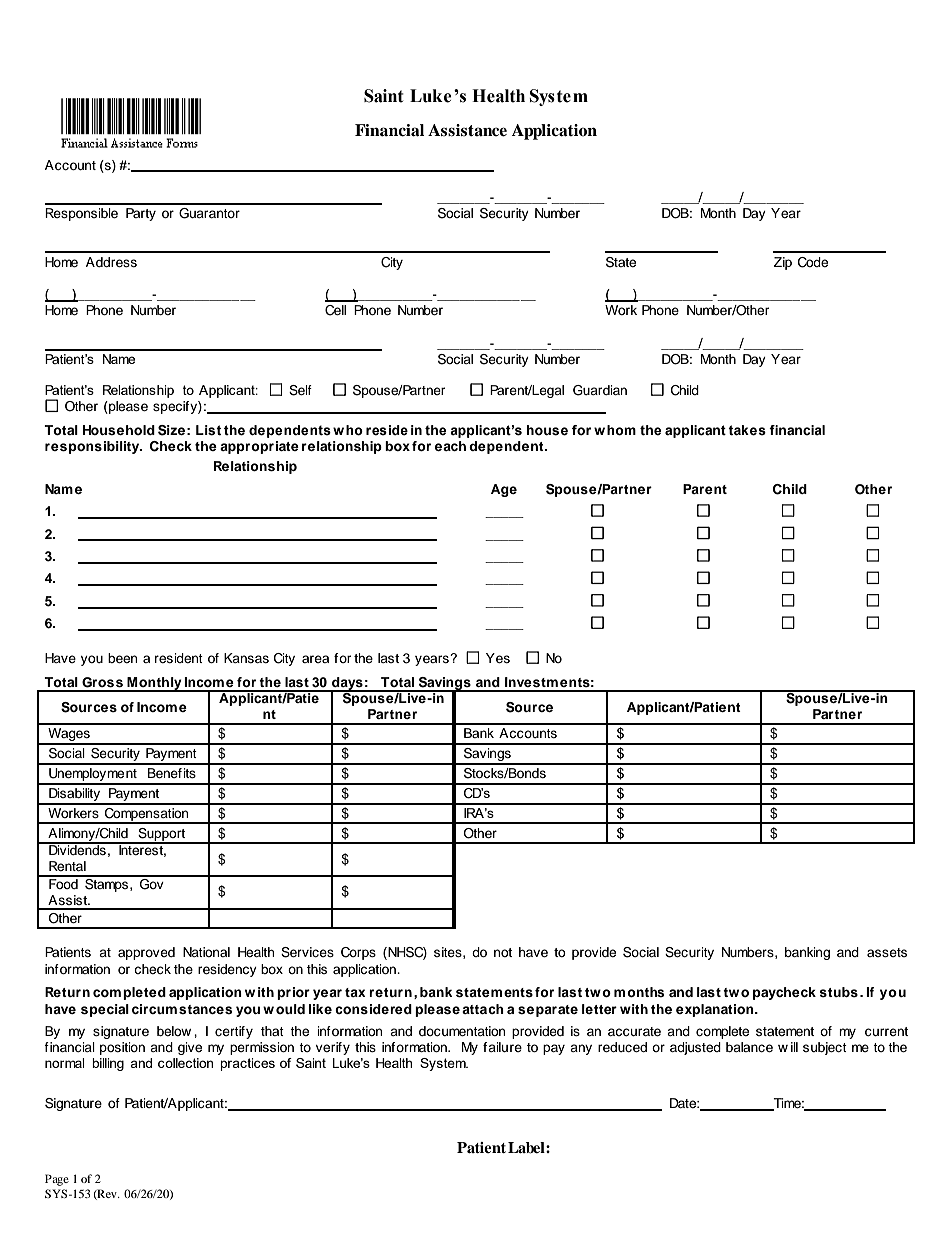 This document has height=1233, width=952. I want to click on Party, so click(141, 214).
